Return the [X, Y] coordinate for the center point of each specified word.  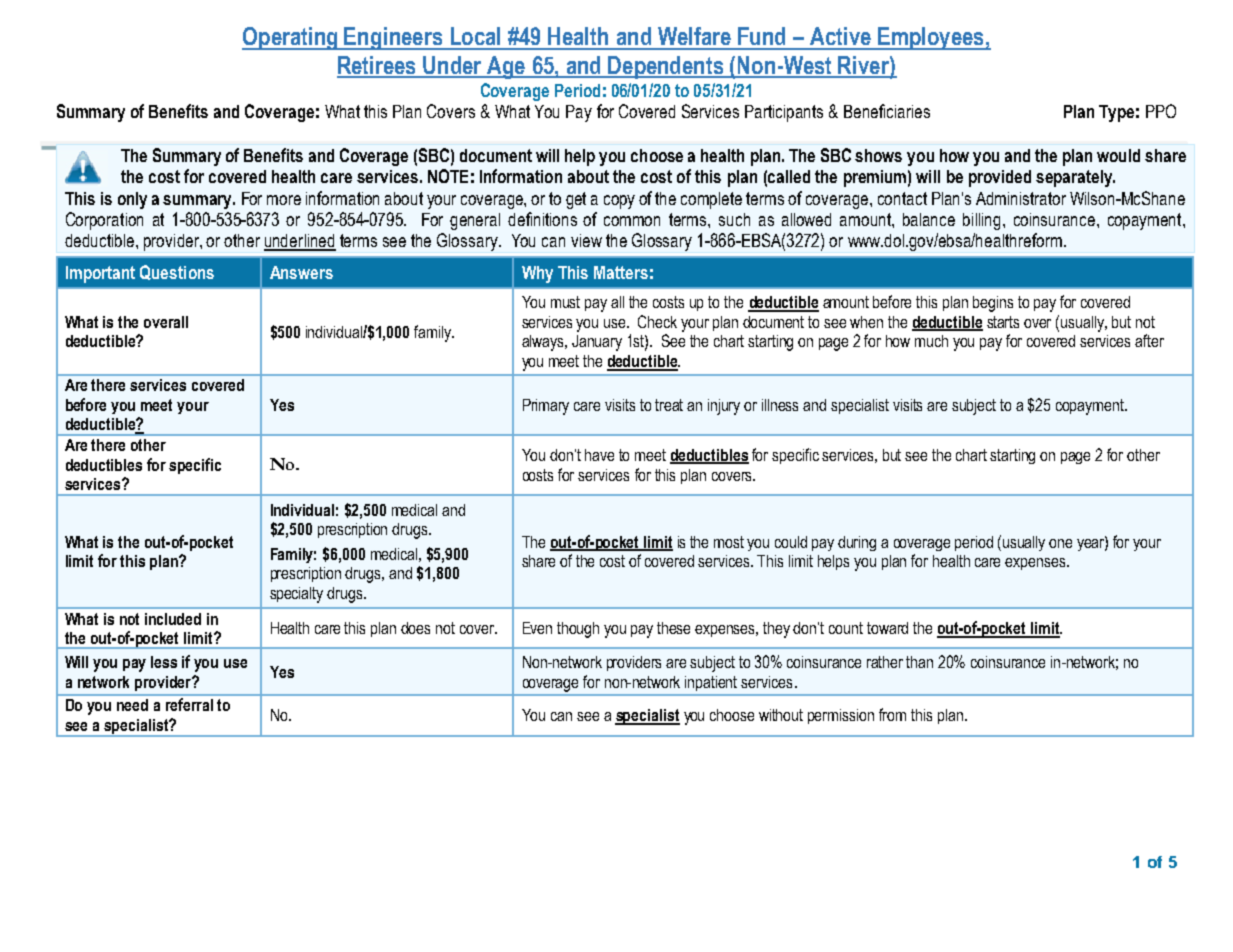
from [892, 714]
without [781, 715]
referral [189, 704]
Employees [931, 38]
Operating [291, 38]
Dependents [666, 67]
